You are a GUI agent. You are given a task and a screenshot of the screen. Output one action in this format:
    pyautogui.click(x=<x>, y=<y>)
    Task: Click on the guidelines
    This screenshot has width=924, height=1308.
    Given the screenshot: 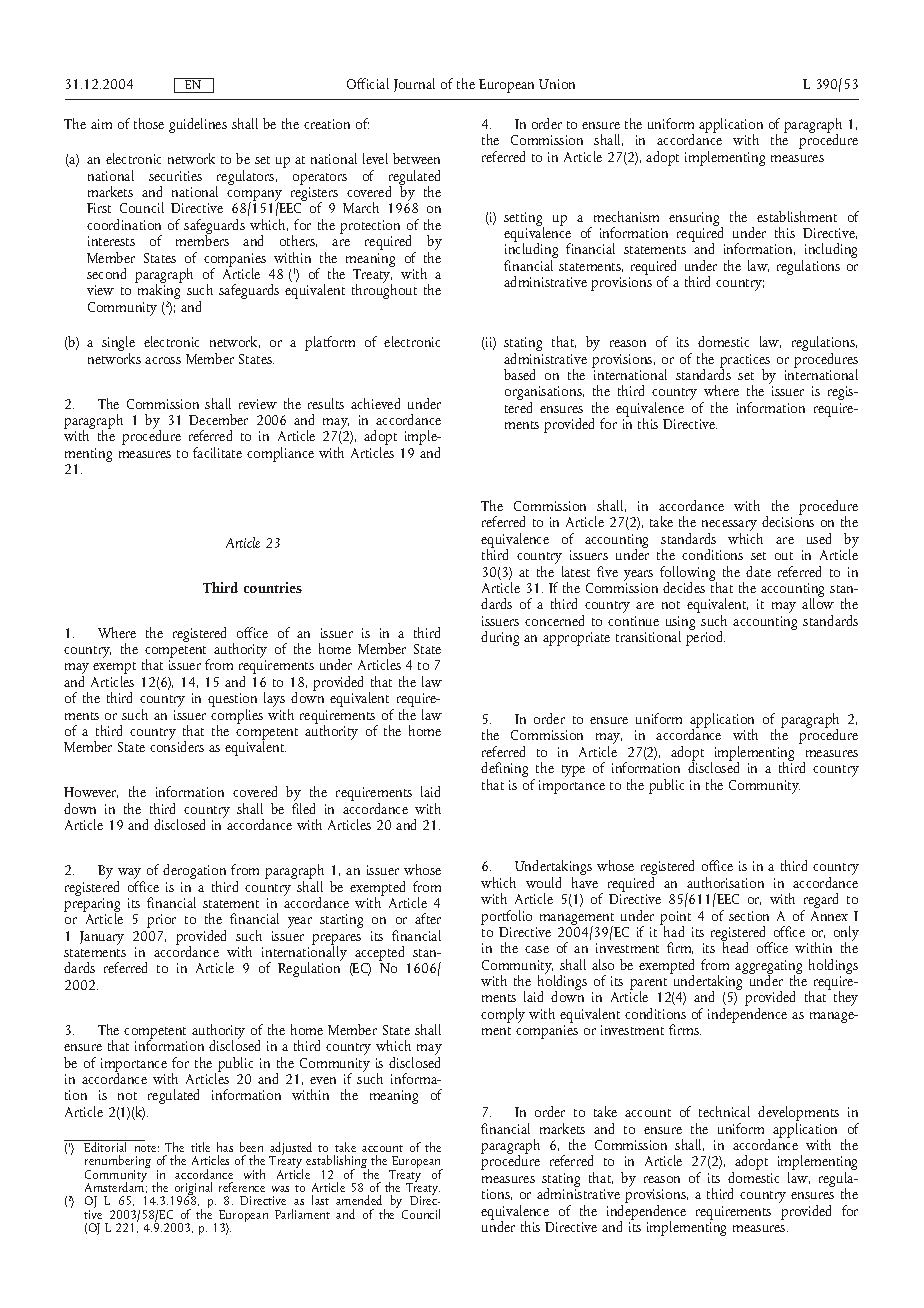 What is the action you would take?
    pyautogui.click(x=198, y=125)
